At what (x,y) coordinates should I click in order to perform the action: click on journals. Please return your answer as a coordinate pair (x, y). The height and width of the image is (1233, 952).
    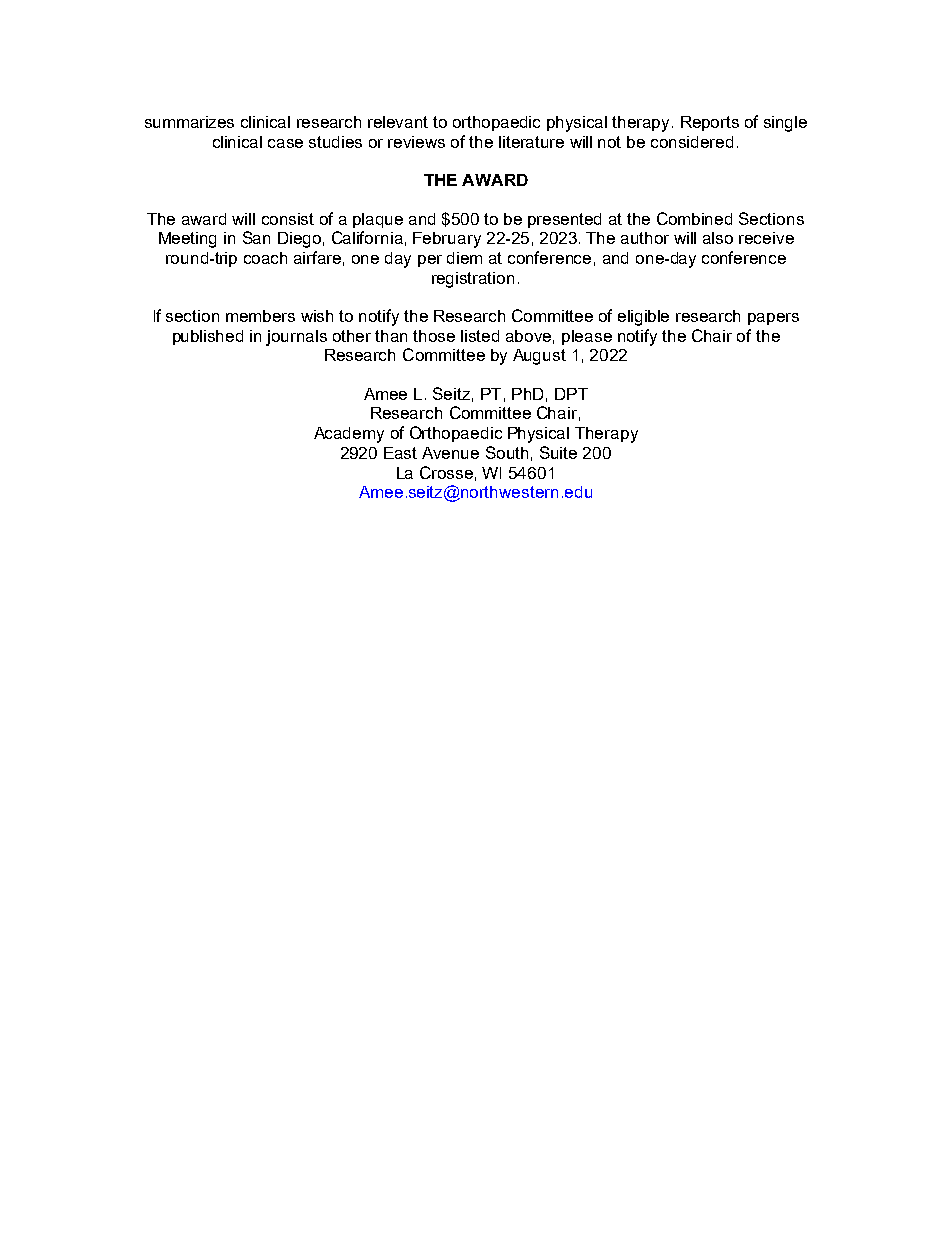
    Looking at the image, I should click on (296, 338).
